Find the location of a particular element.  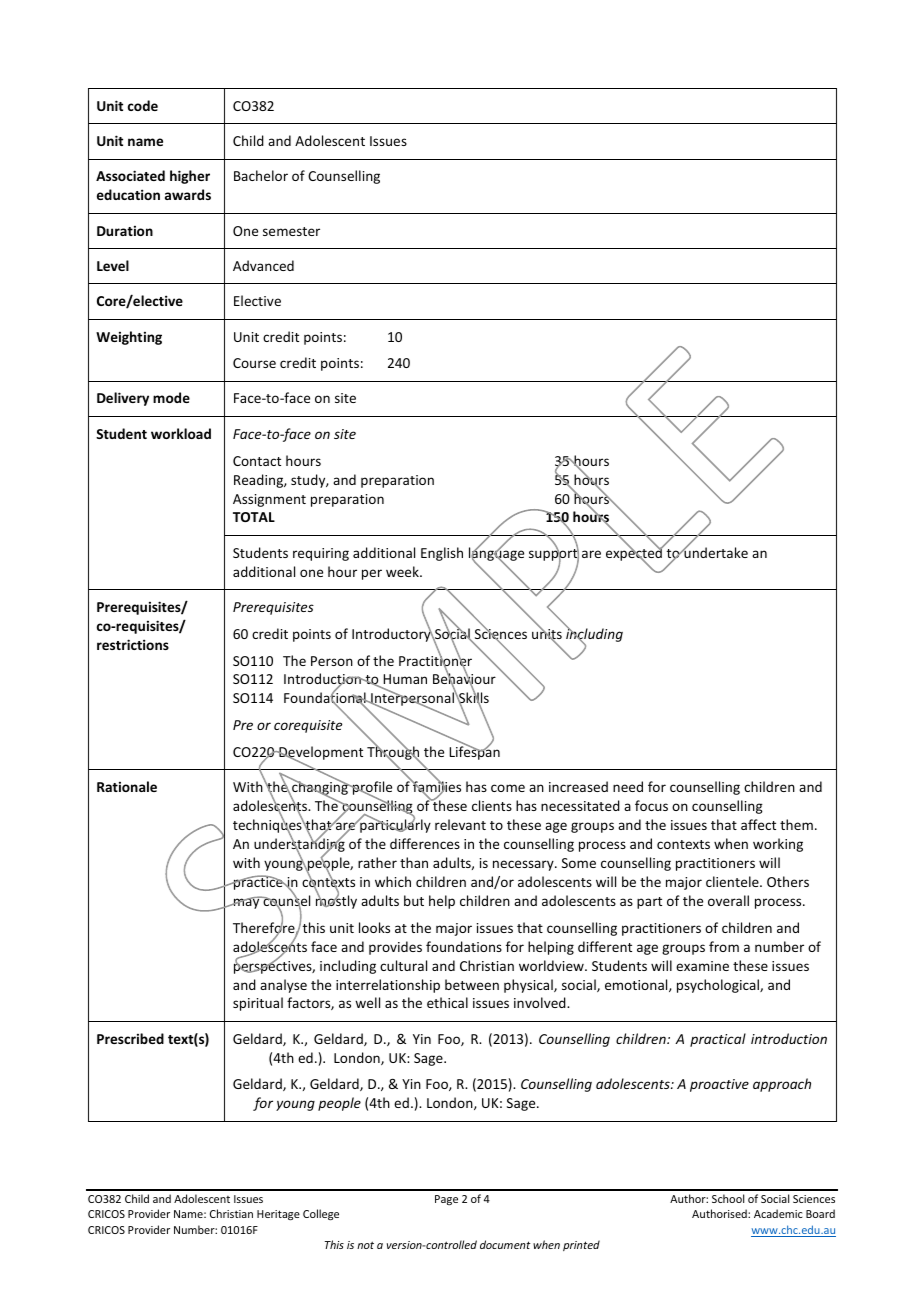

Behaviour is located at coordinates (464, 679).
